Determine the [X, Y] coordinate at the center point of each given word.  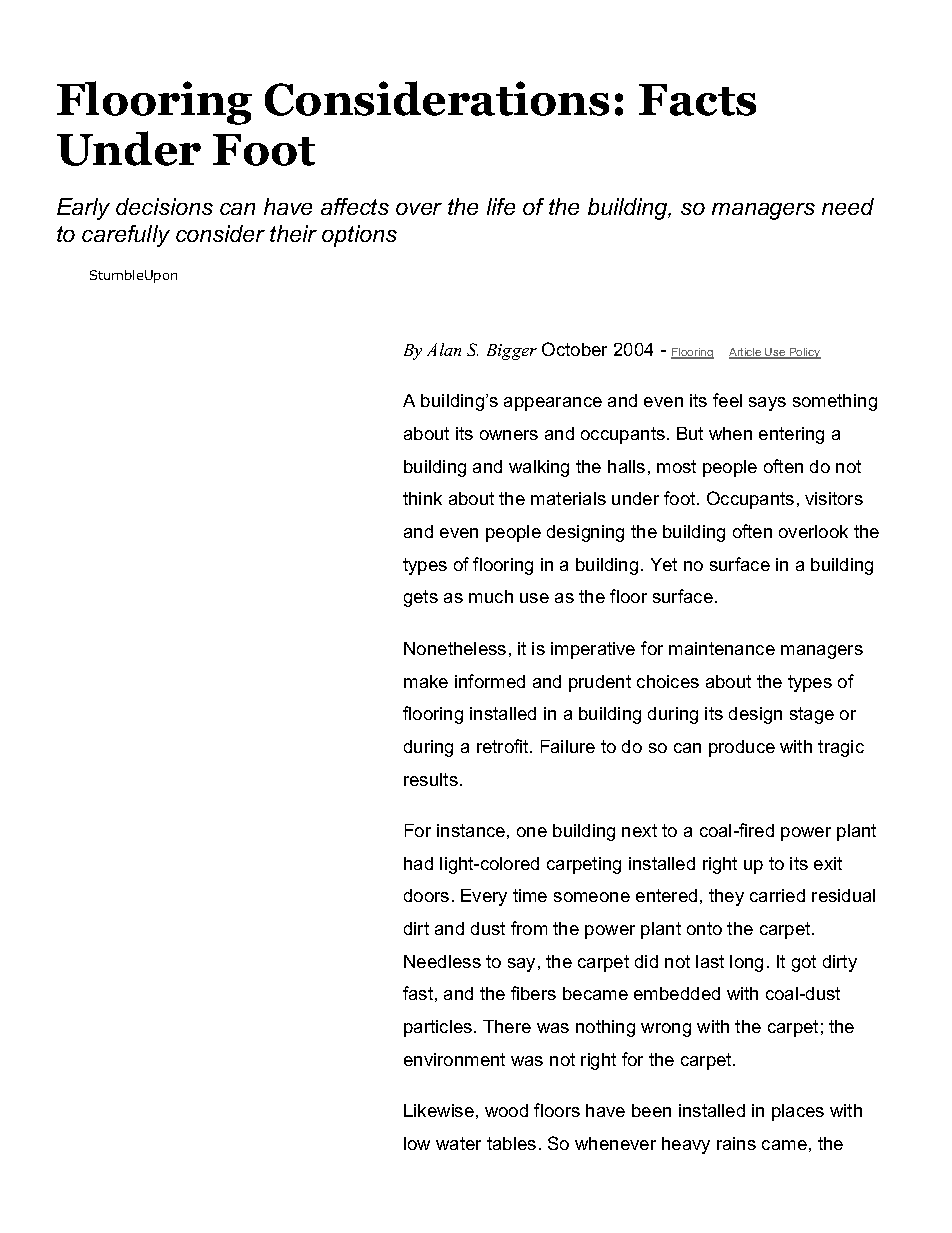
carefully [126, 236]
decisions [164, 206]
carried [777, 895]
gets [421, 598]
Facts [697, 100]
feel [727, 400]
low [417, 1143]
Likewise [439, 1110]
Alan [444, 349]
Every [484, 897]
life [501, 206]
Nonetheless [455, 648]
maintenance [722, 648]
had [418, 863]
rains [736, 1143]
